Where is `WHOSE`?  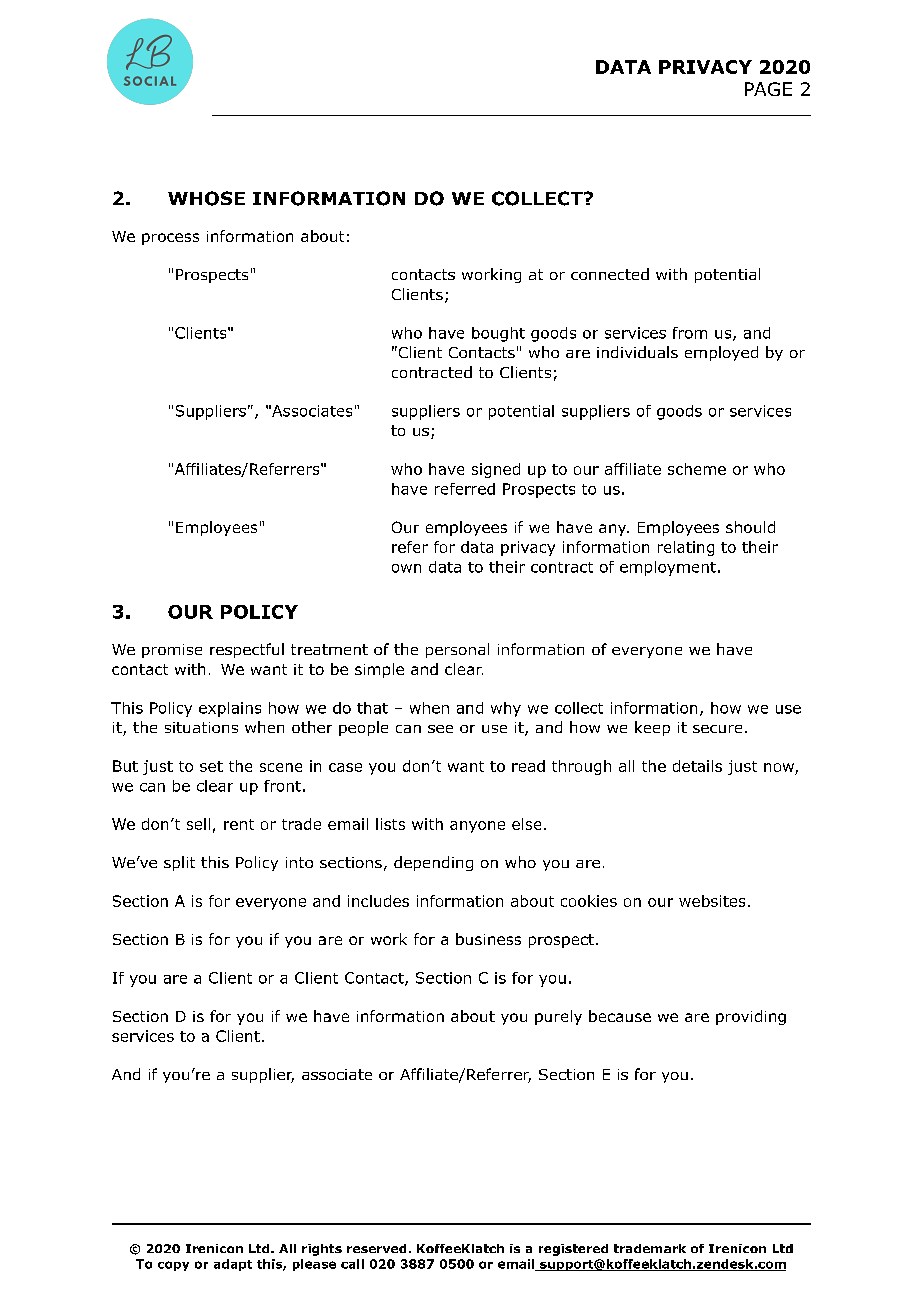
WHOSE is located at coordinates (206, 198).
